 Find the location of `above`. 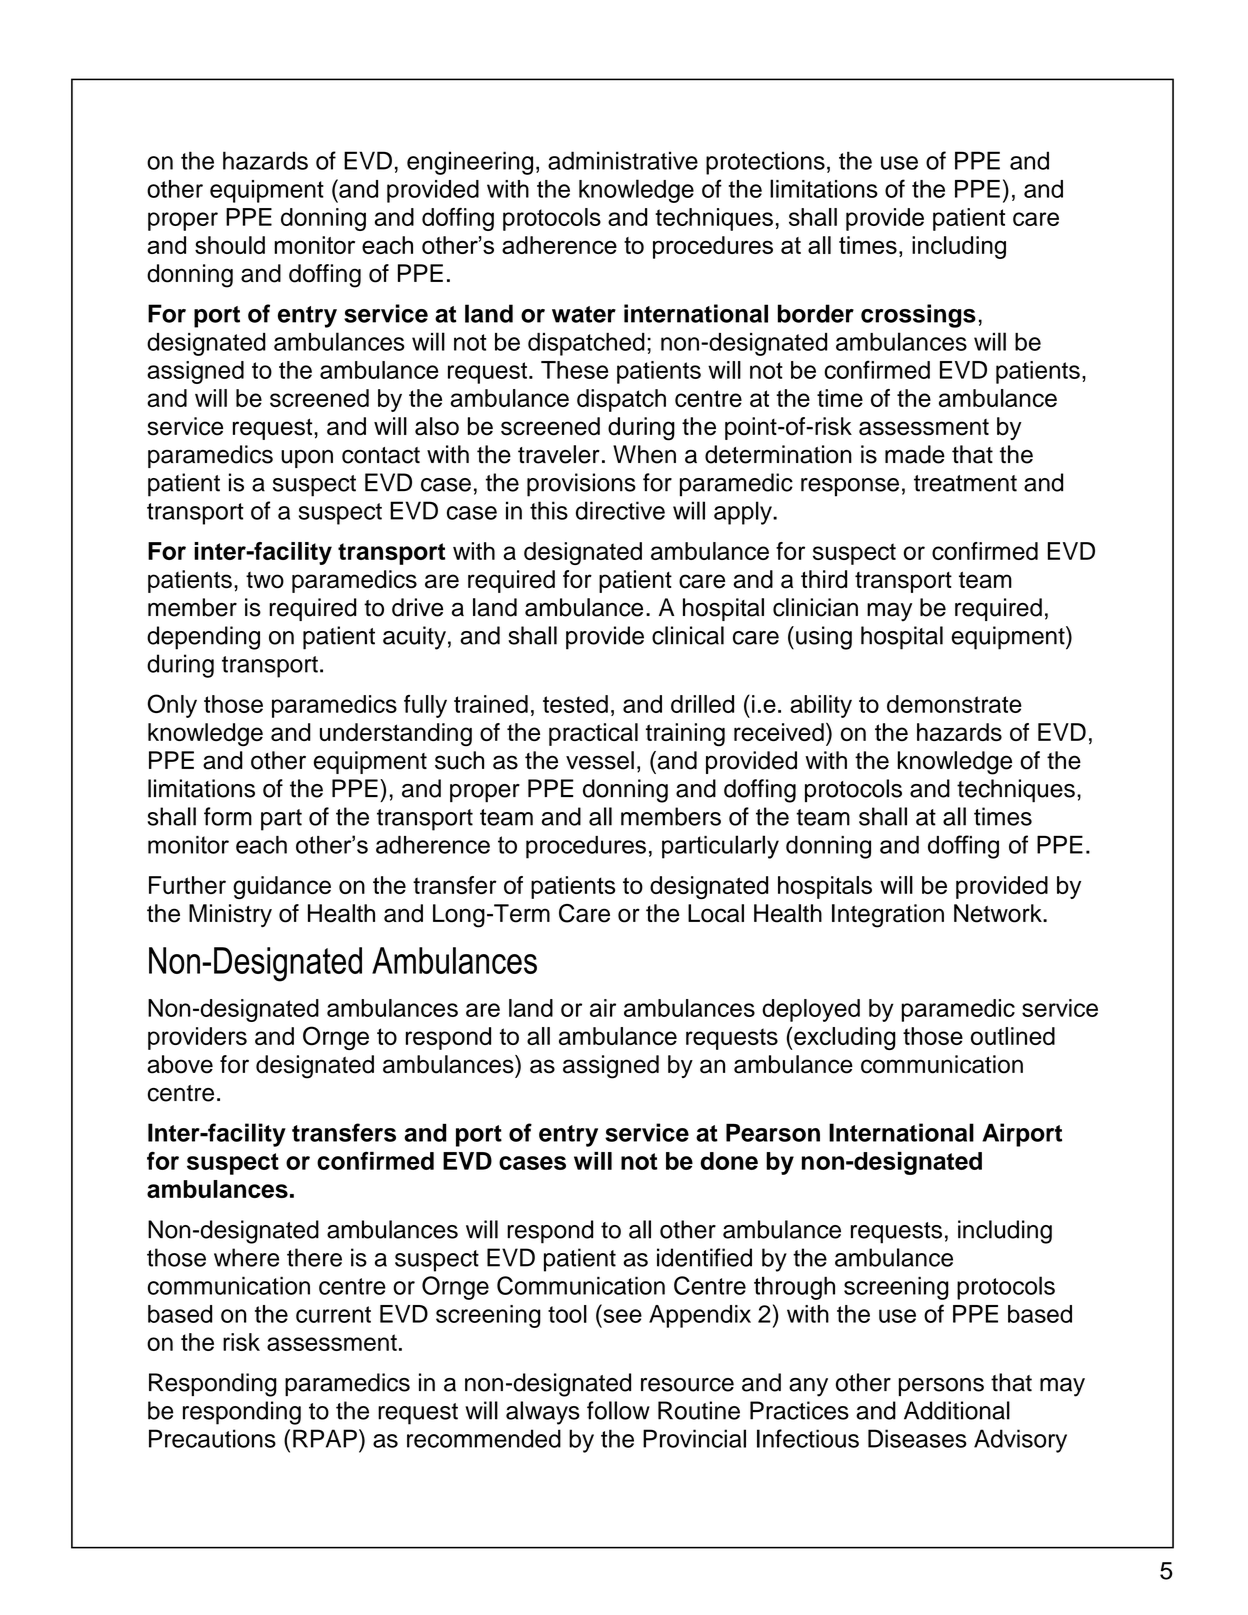

above is located at coordinates (180, 1064).
